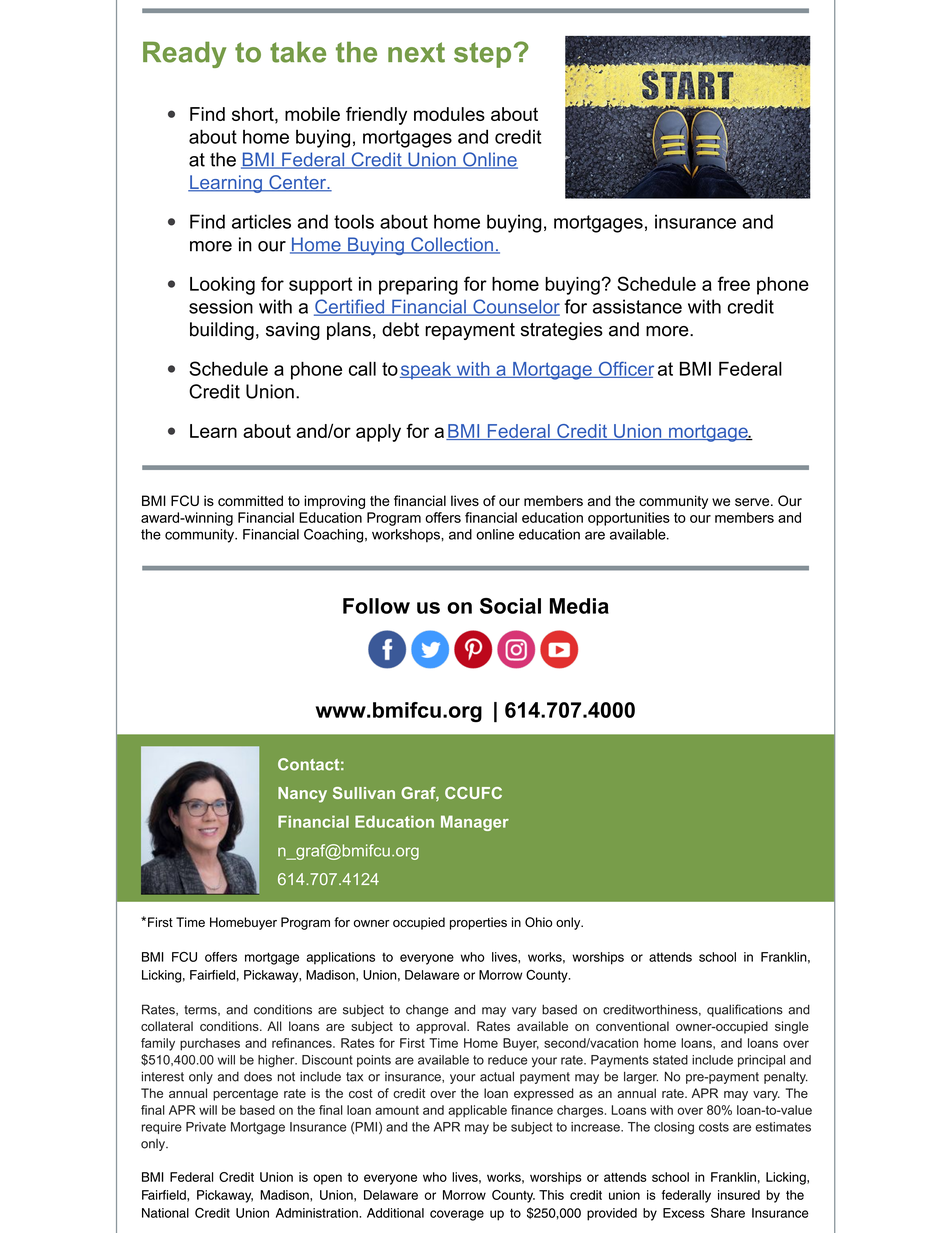  Describe the element at coordinates (482, 55) in the screenshot. I see `step` at that location.
